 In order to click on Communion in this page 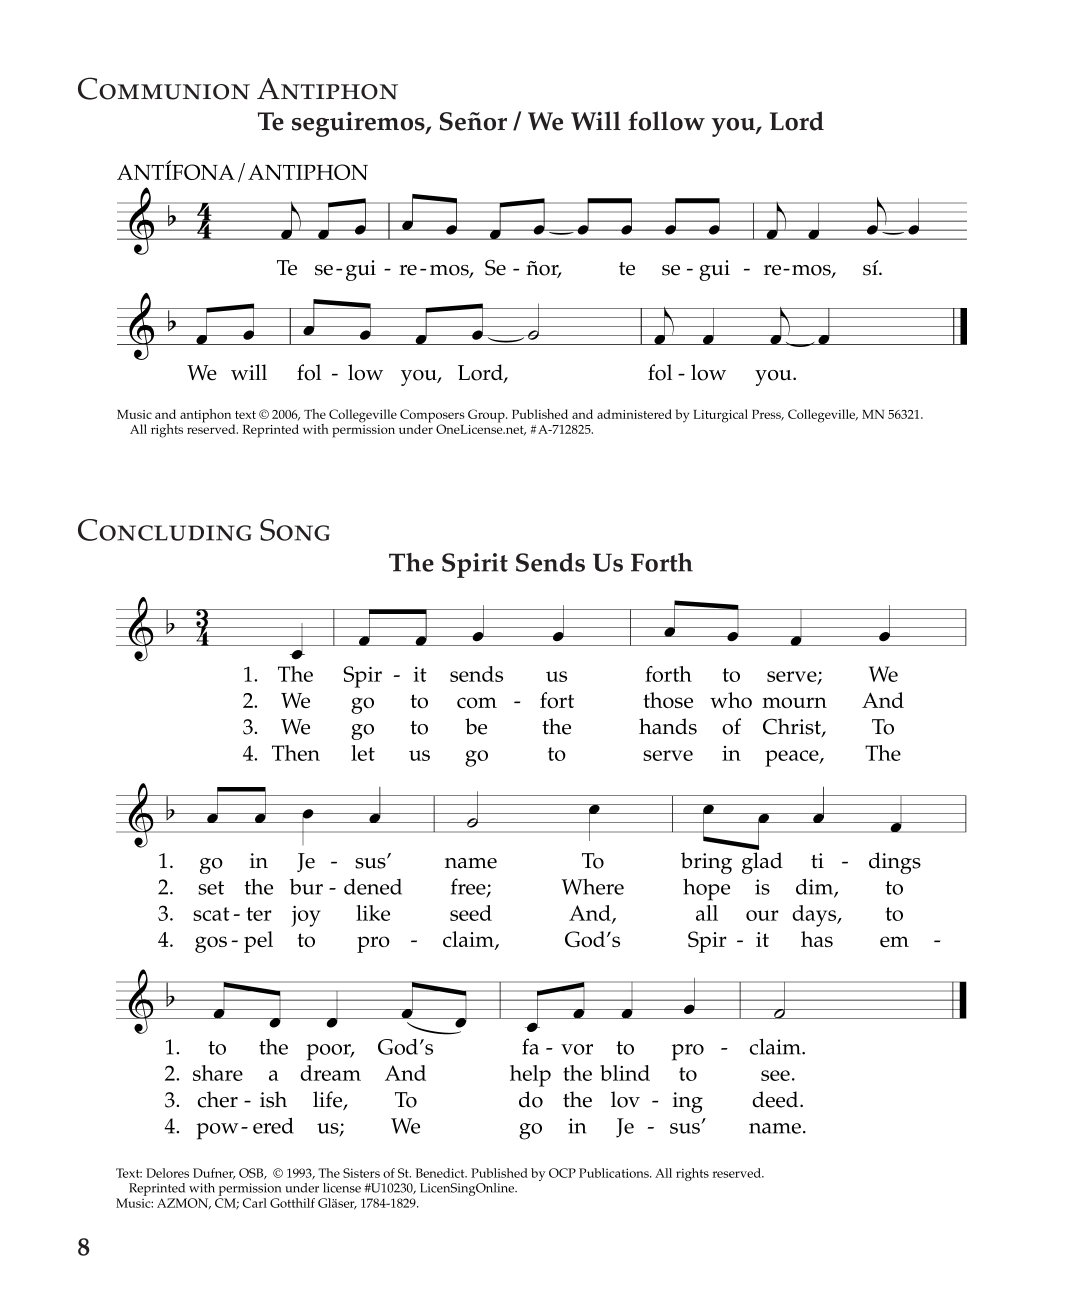, I will do `click(164, 88)`.
